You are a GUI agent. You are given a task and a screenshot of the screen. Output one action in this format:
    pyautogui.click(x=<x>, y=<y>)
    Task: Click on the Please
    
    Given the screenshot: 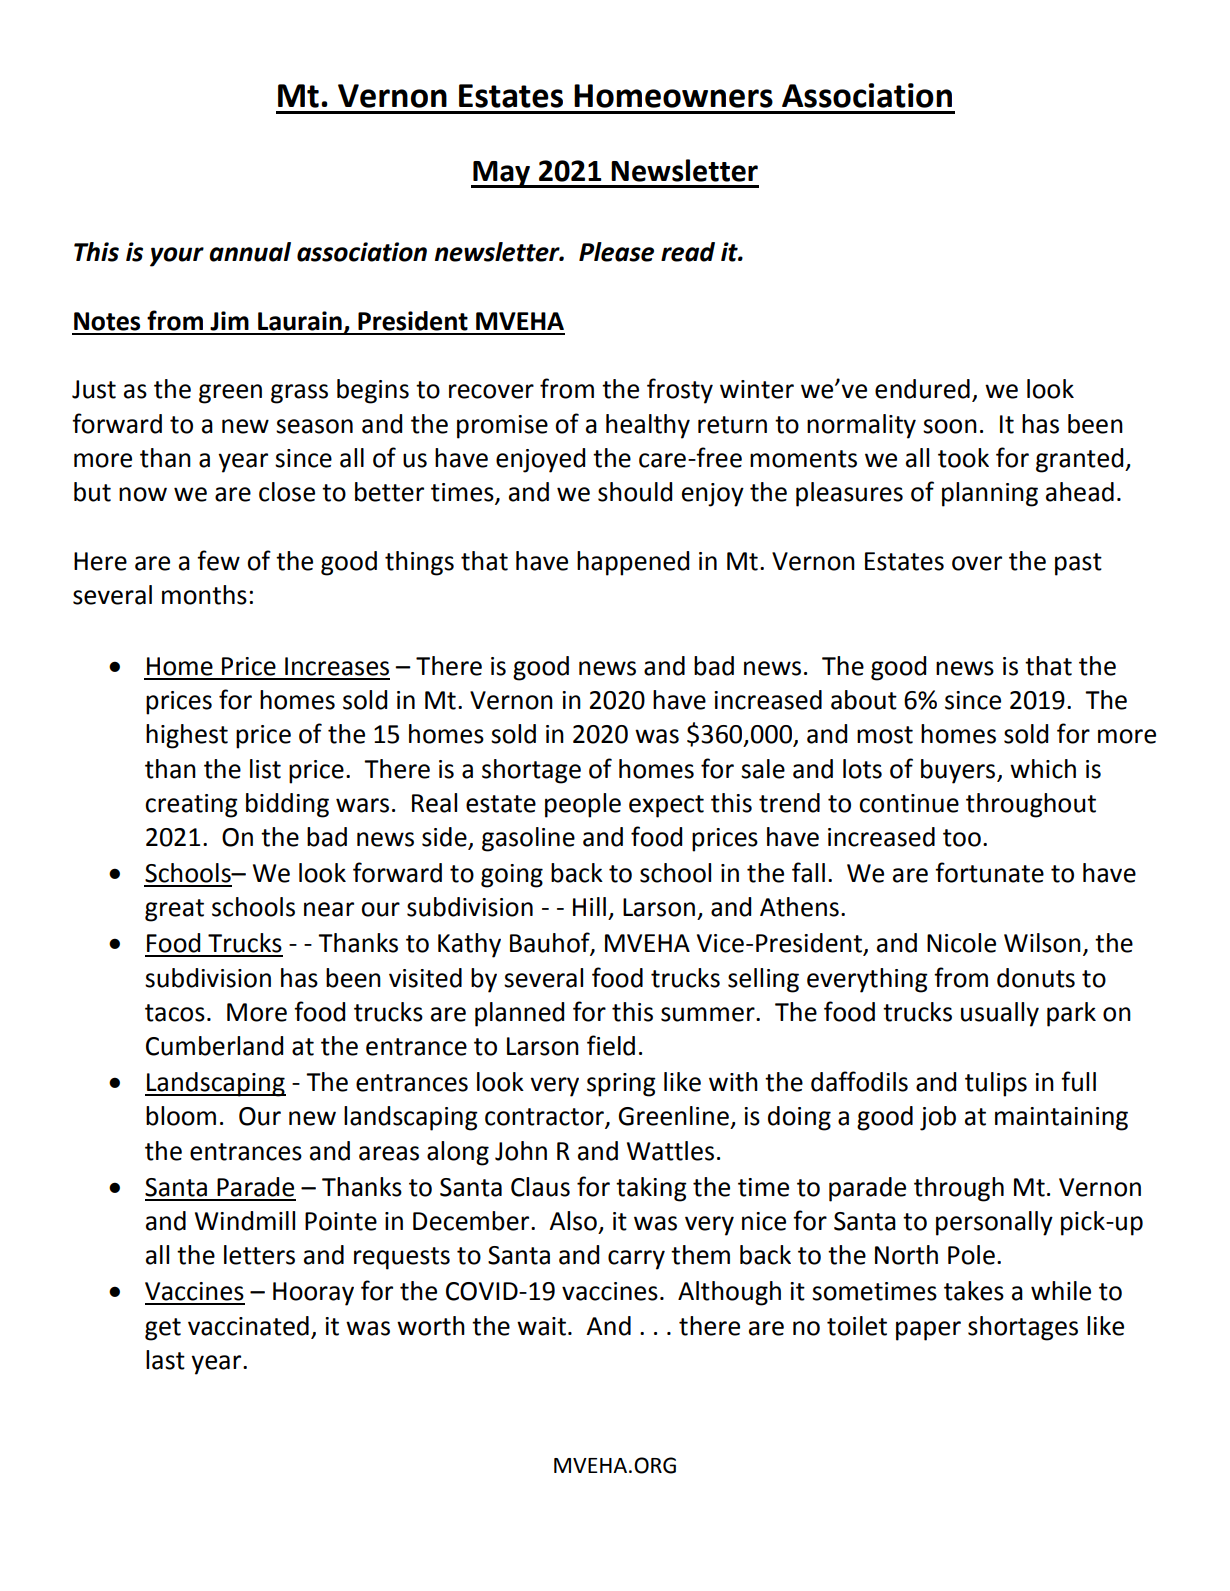 What is the action you would take?
    pyautogui.click(x=616, y=252)
